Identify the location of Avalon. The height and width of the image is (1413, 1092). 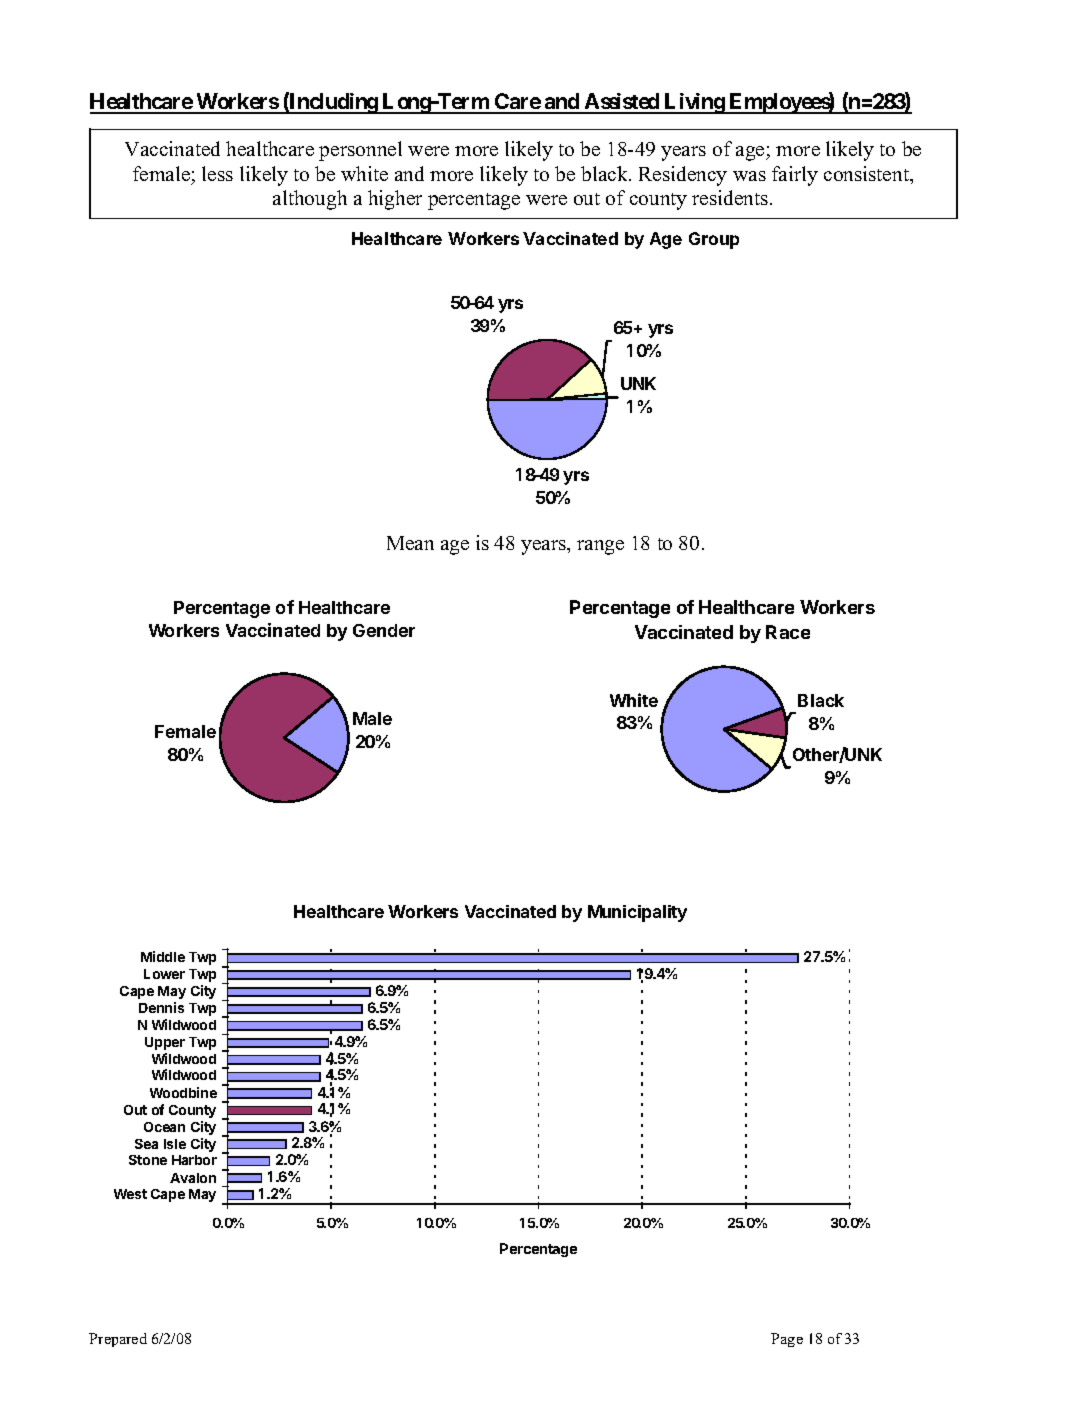
(193, 1178).
